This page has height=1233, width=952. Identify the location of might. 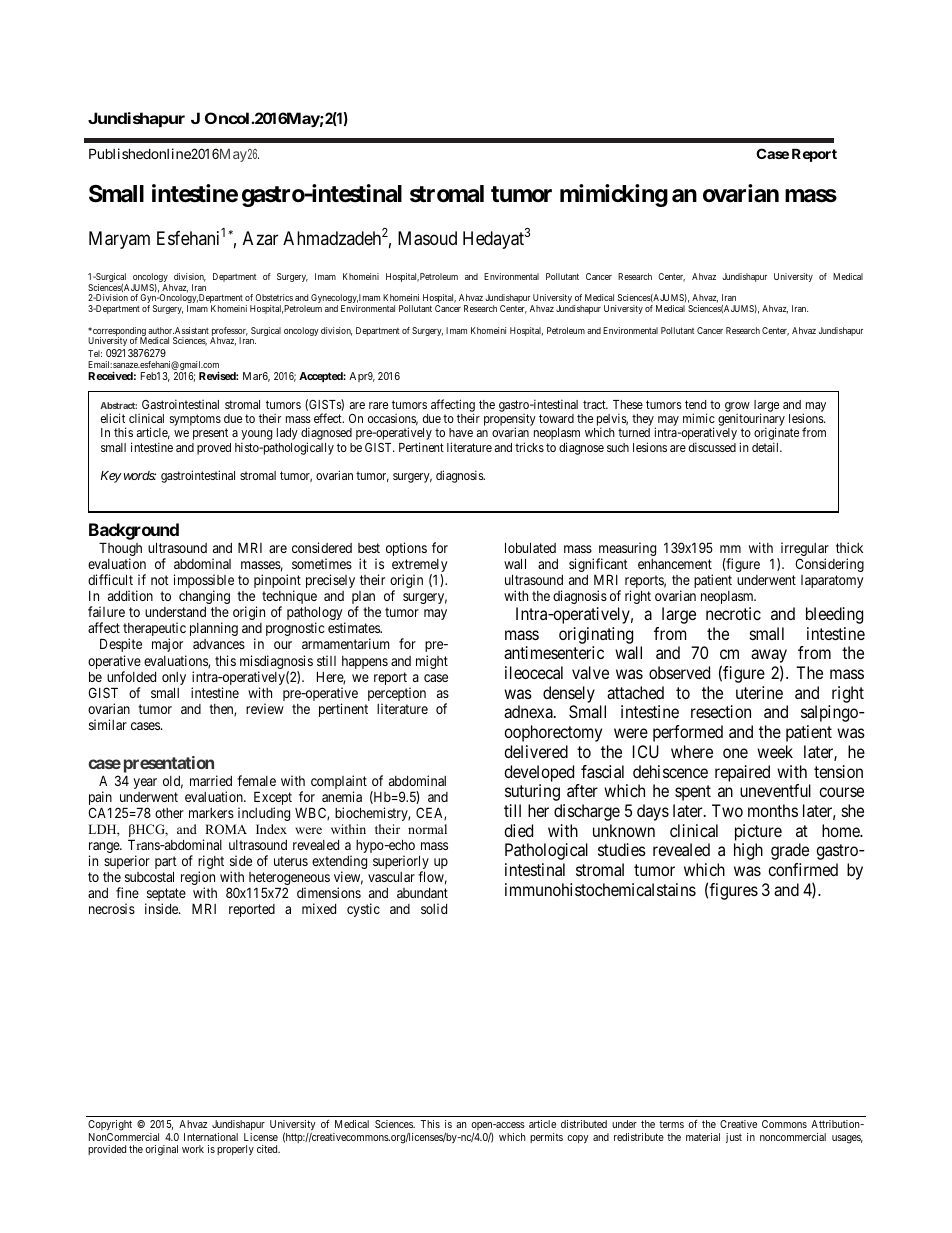
(432, 662).
